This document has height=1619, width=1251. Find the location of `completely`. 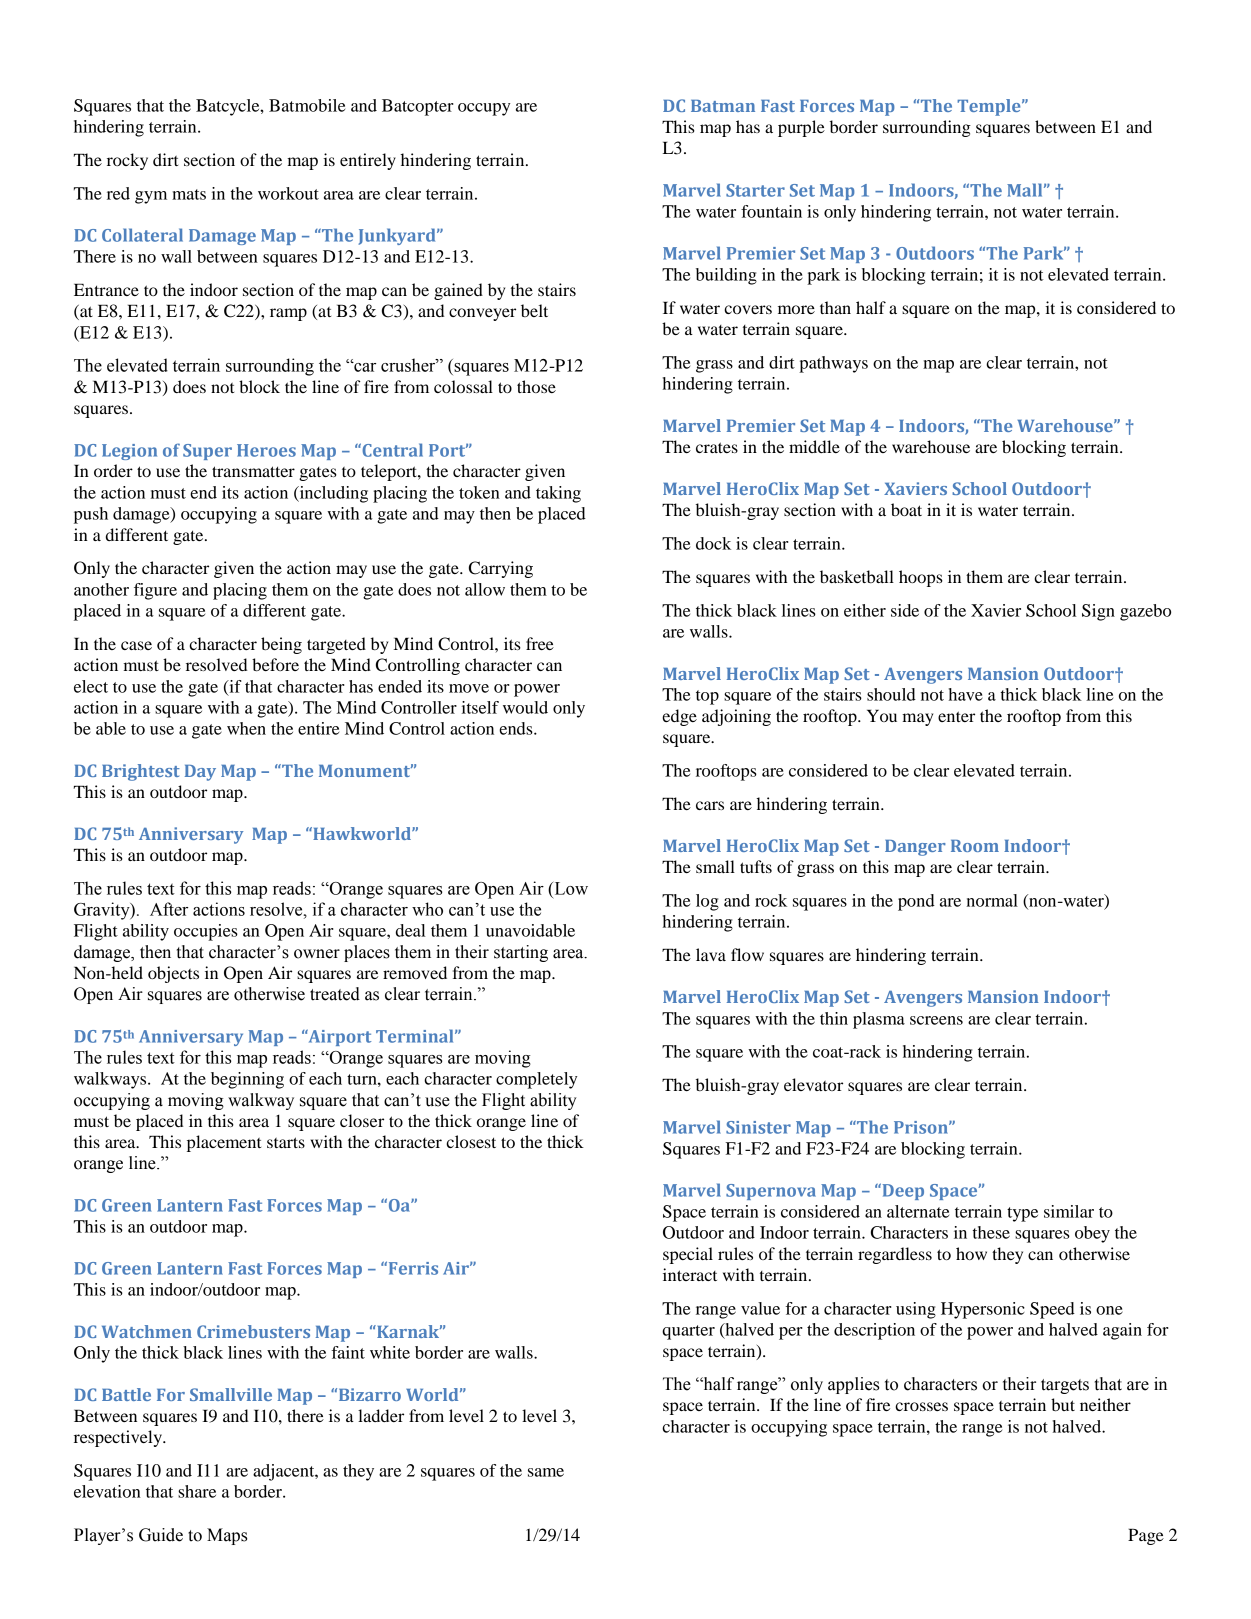

completely is located at coordinates (536, 1080).
